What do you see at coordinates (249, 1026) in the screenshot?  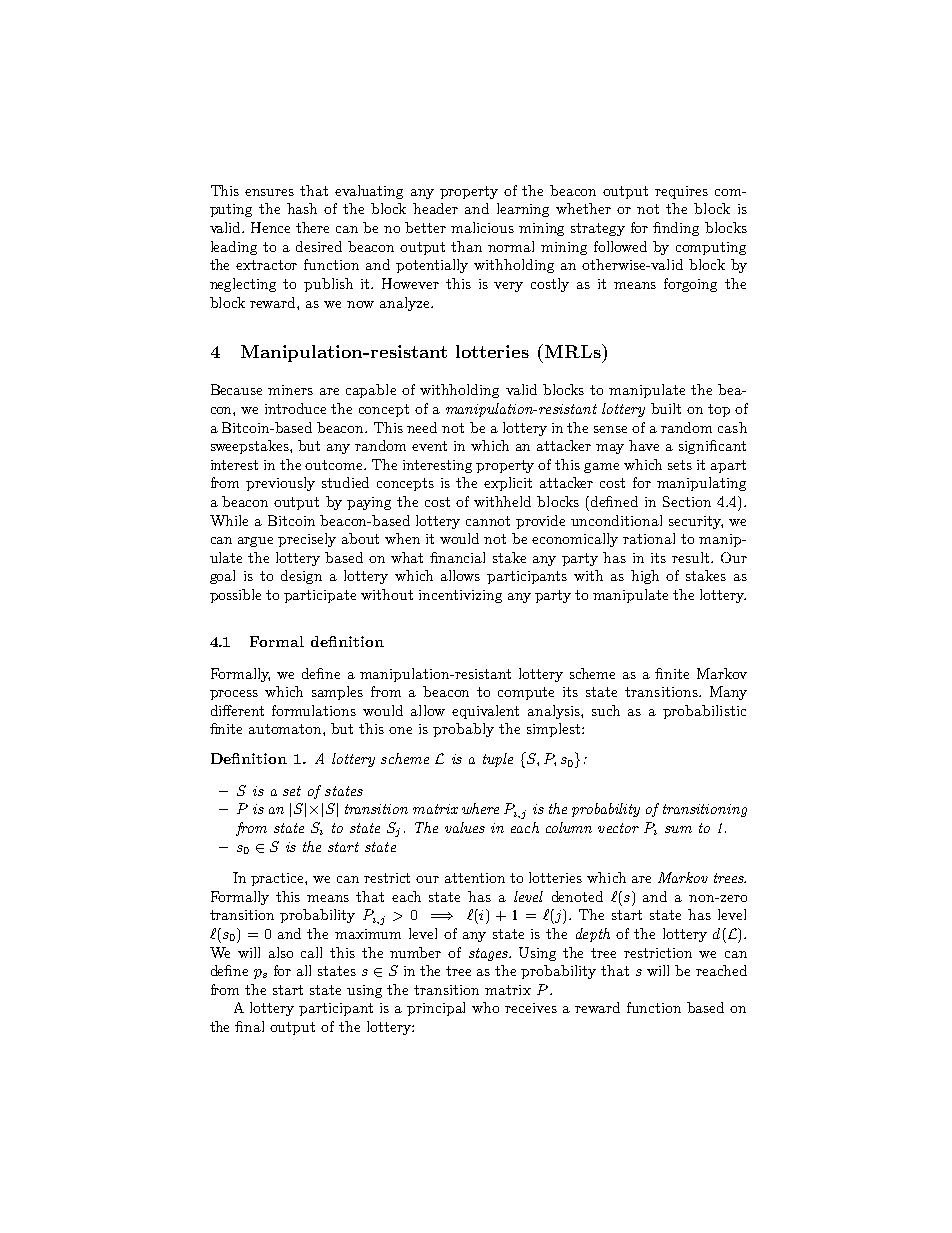 I see `final` at bounding box center [249, 1026].
